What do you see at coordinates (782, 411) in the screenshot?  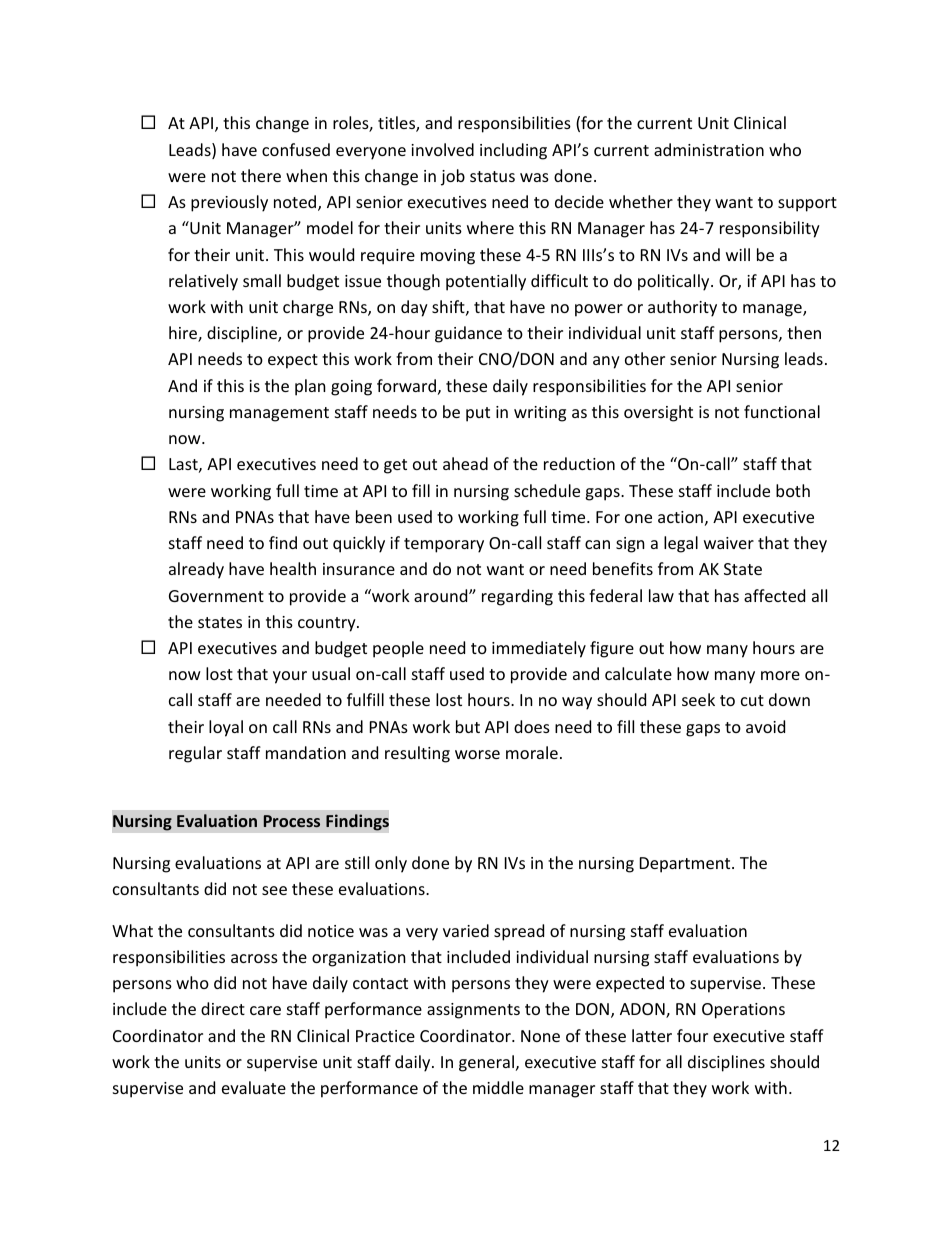 I see `functional` at bounding box center [782, 411].
